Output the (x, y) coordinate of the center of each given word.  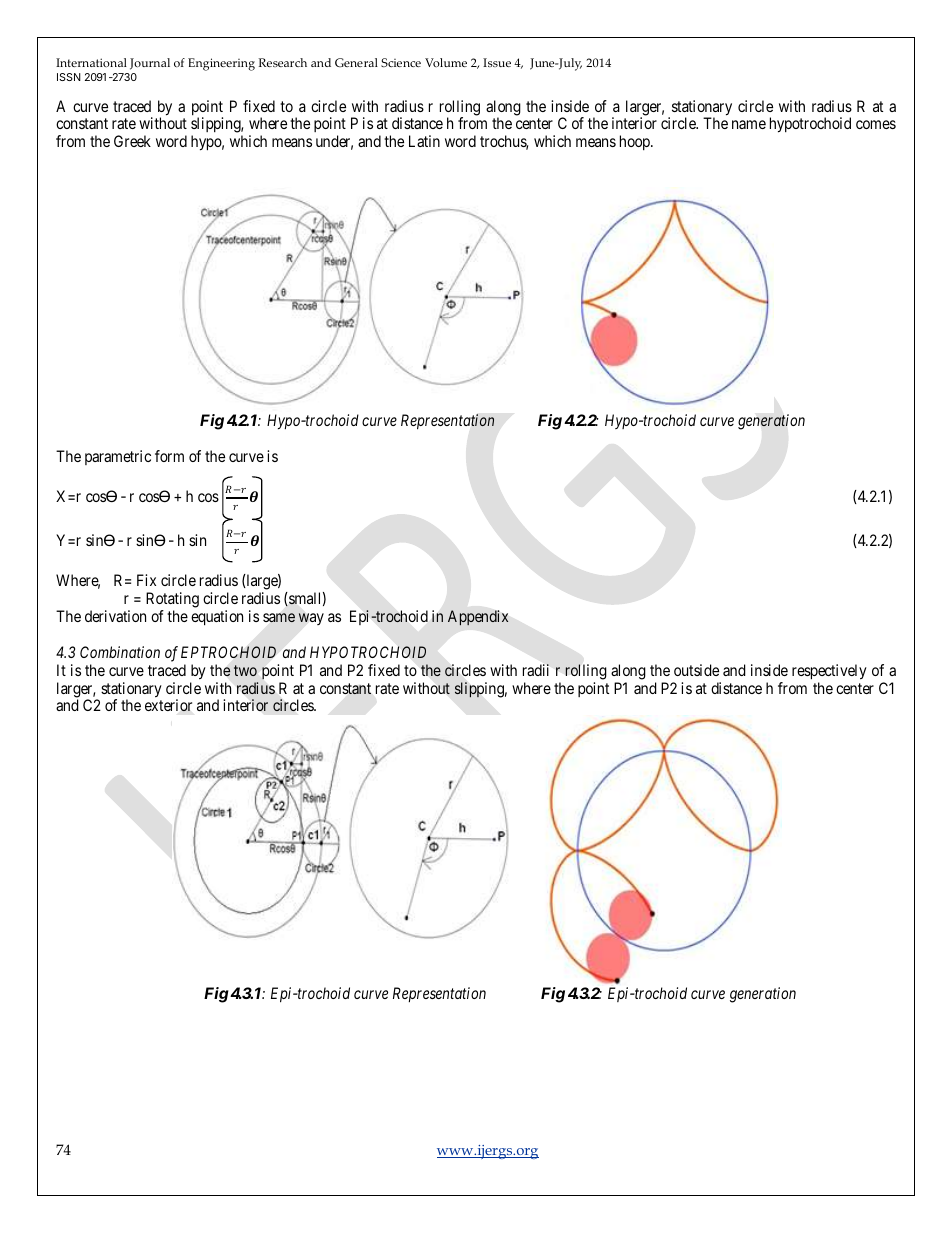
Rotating (172, 600)
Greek (132, 141)
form (169, 456)
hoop (636, 142)
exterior (168, 705)
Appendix (478, 617)
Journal (150, 64)
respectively (829, 672)
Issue (497, 62)
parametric (118, 457)
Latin (424, 141)
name (749, 124)
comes (876, 124)
